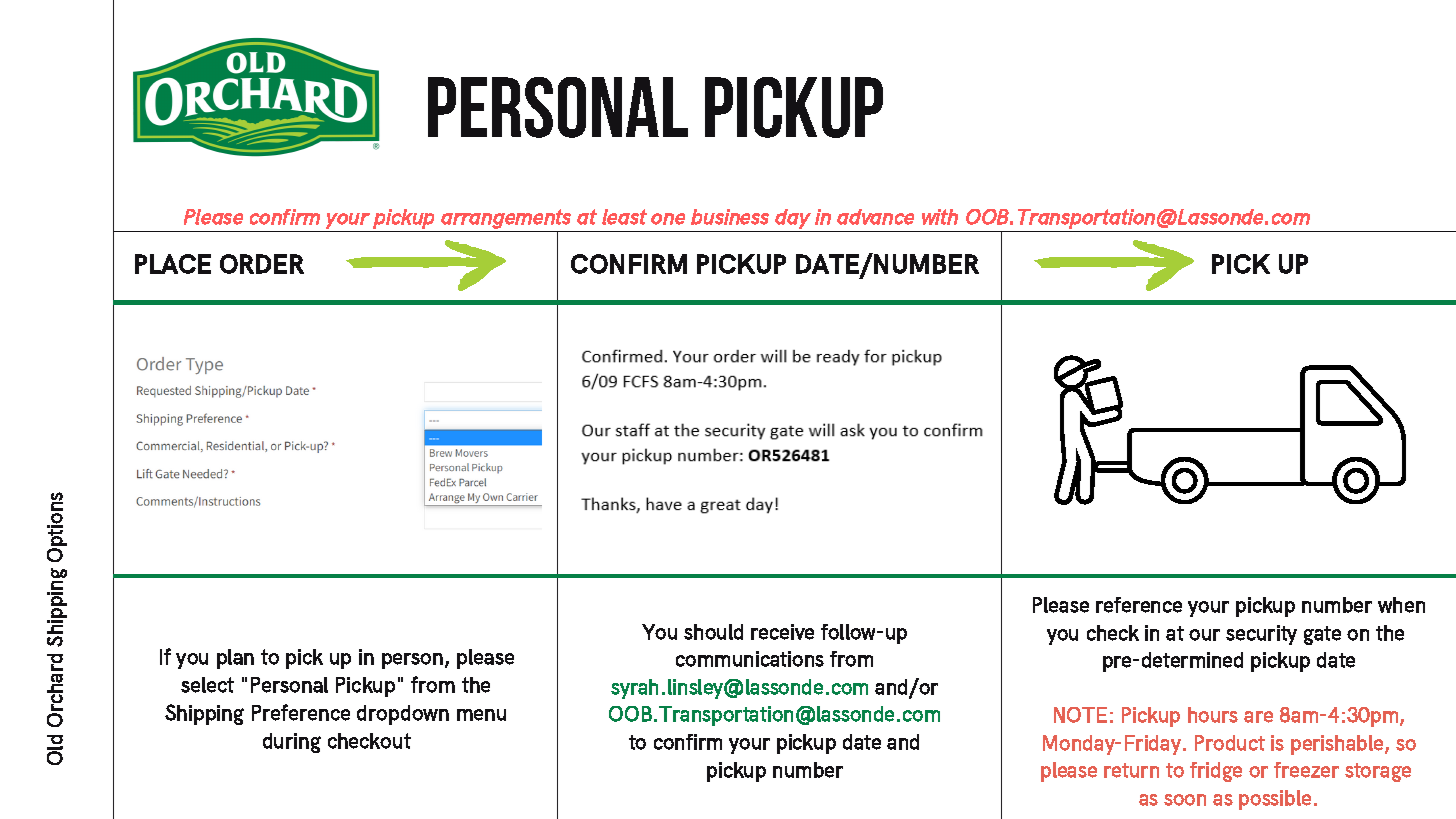  I want to click on plan, so click(235, 659).
